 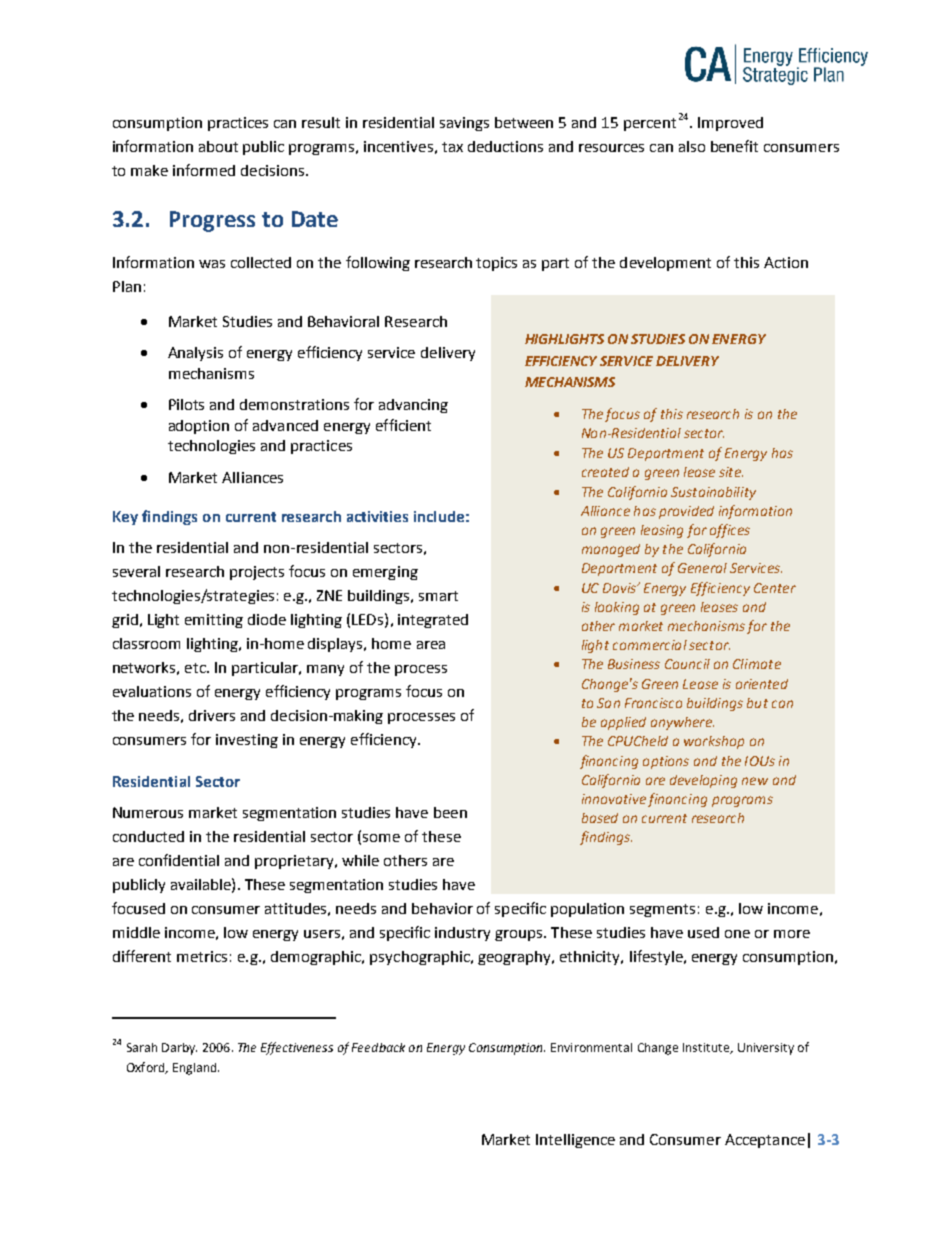 I want to click on emitting, so click(x=214, y=621).
